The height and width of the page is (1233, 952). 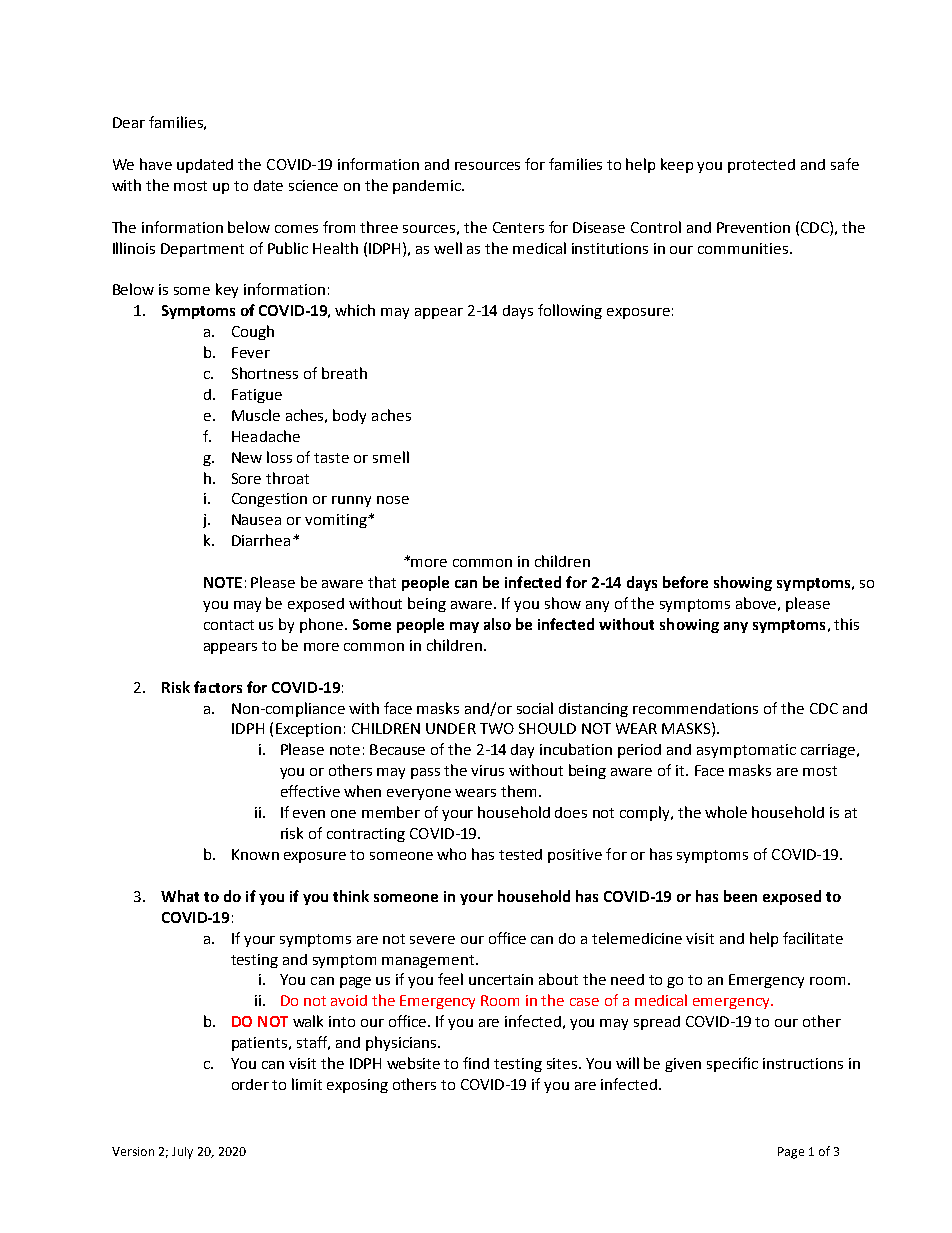 What do you see at coordinates (846, 624) in the page?
I see `this` at bounding box center [846, 624].
